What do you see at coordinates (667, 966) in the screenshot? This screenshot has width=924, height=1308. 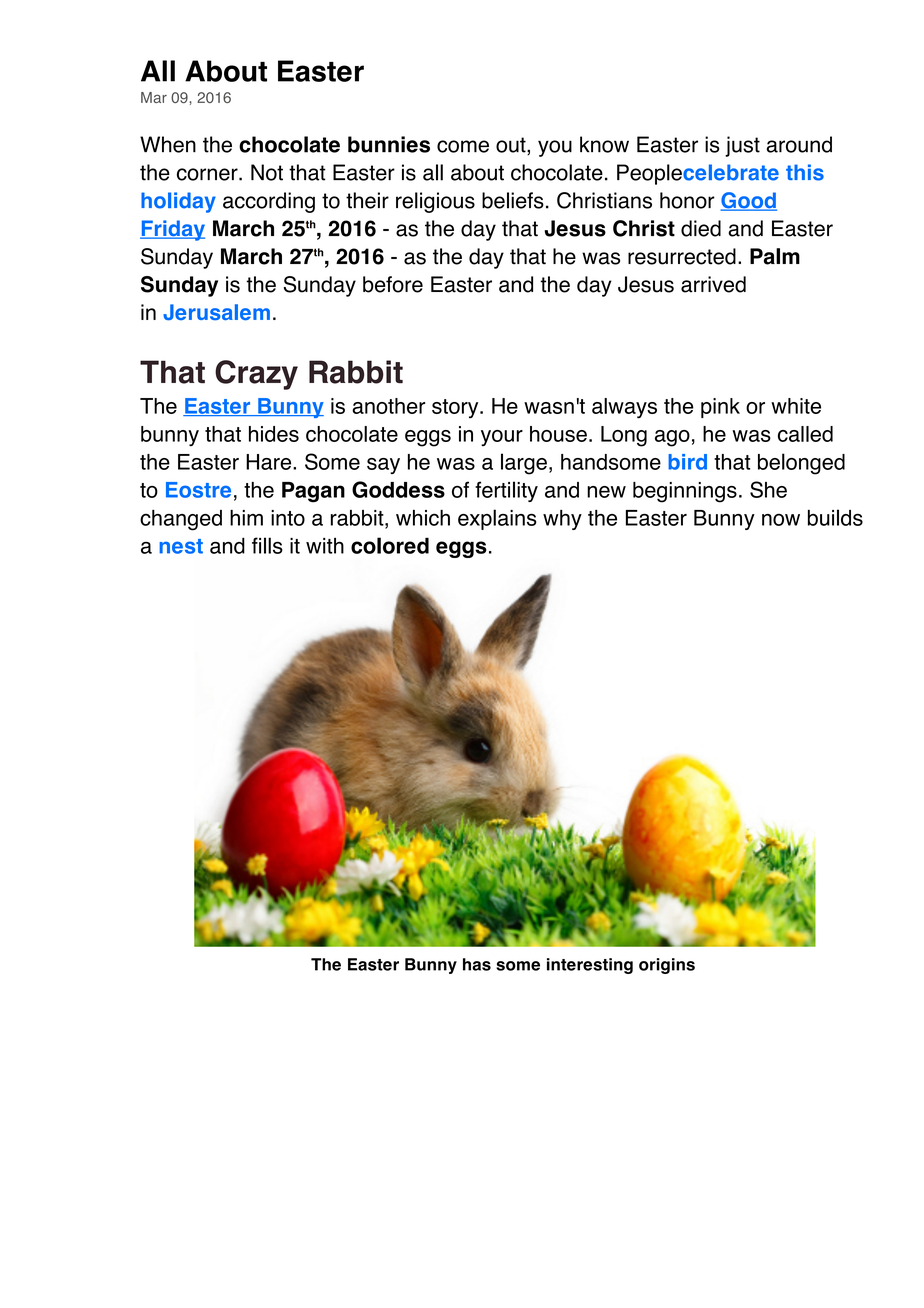 I see `origins` at bounding box center [667, 966].
